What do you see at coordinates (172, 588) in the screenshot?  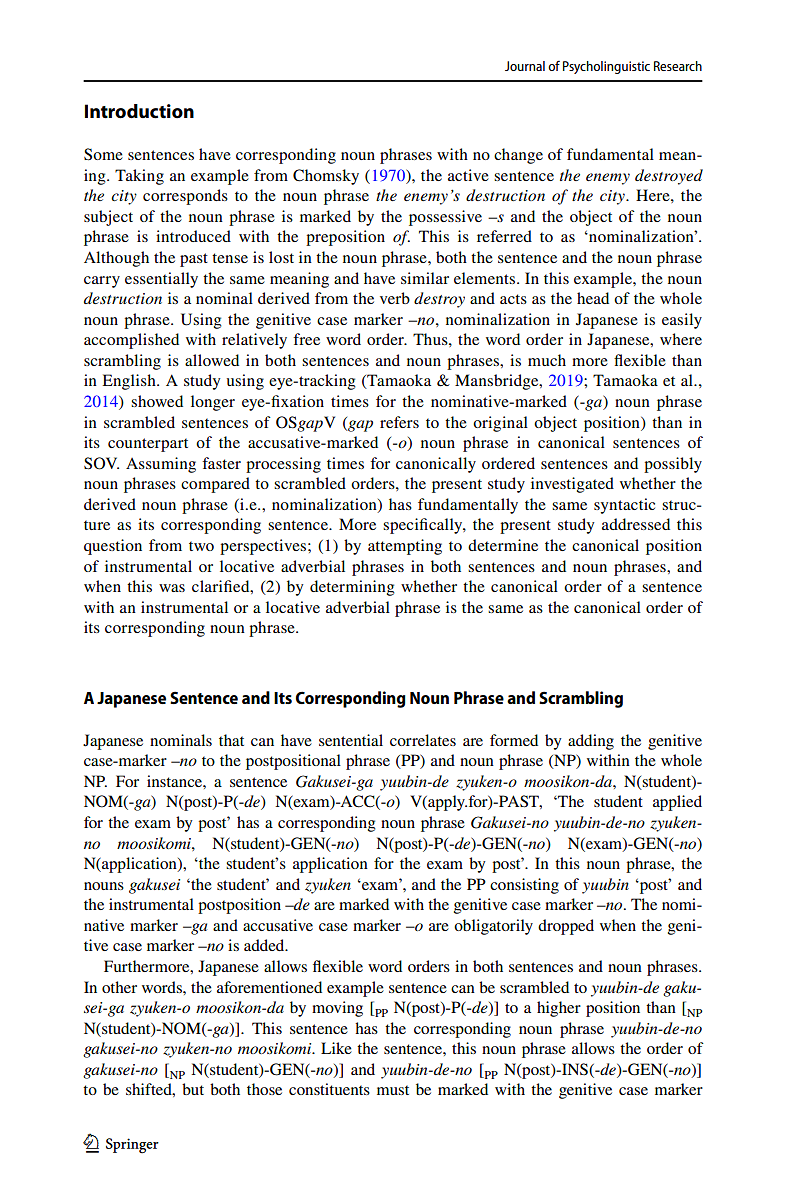 I see `was` at bounding box center [172, 588].
